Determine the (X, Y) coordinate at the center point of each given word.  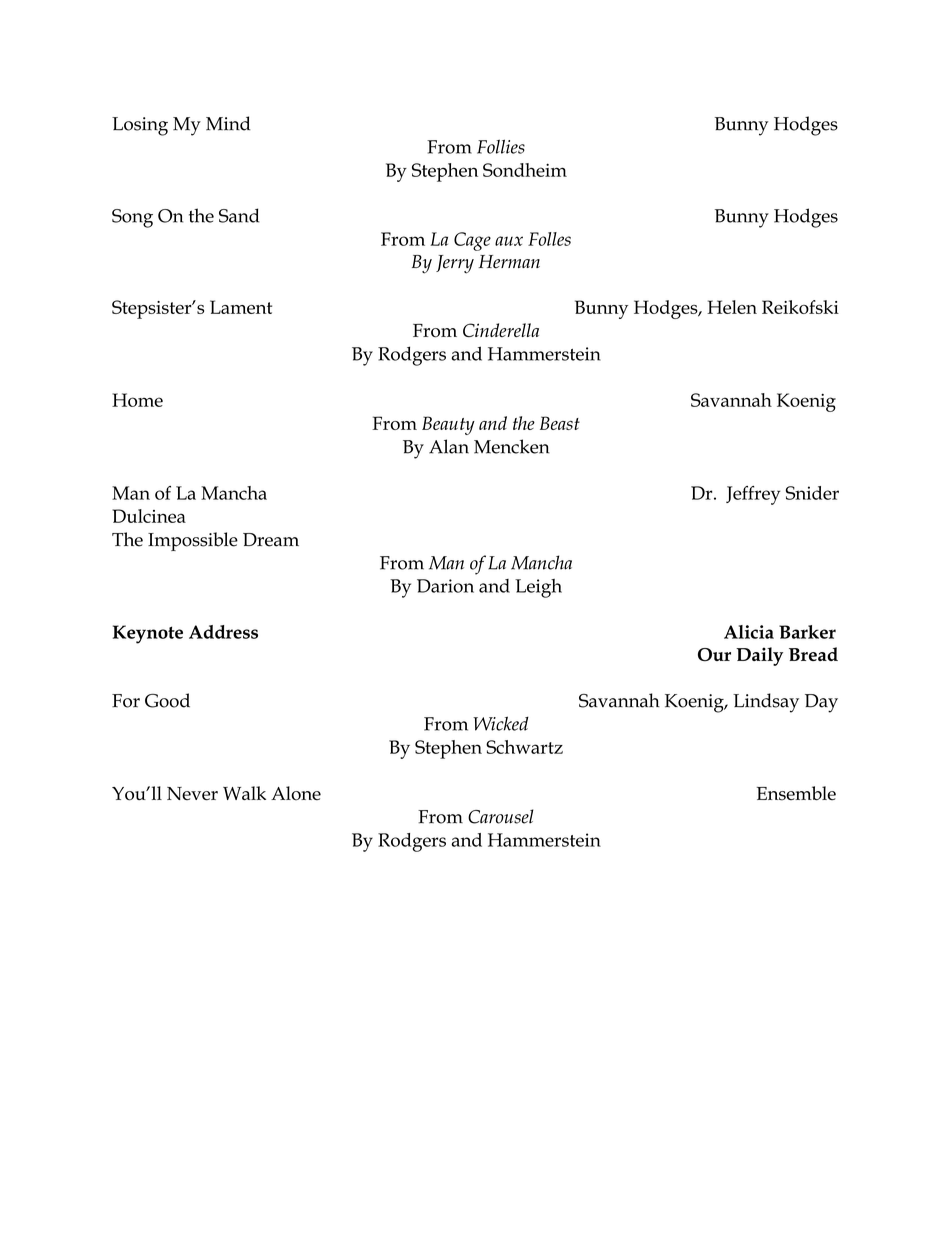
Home (137, 400)
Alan (449, 446)
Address (223, 632)
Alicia (749, 632)
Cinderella (501, 330)
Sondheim (525, 170)
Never (192, 793)
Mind (228, 123)
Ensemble (796, 793)
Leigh (538, 588)
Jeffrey (753, 495)
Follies (501, 146)
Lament (241, 307)
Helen (732, 307)
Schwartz (524, 747)
